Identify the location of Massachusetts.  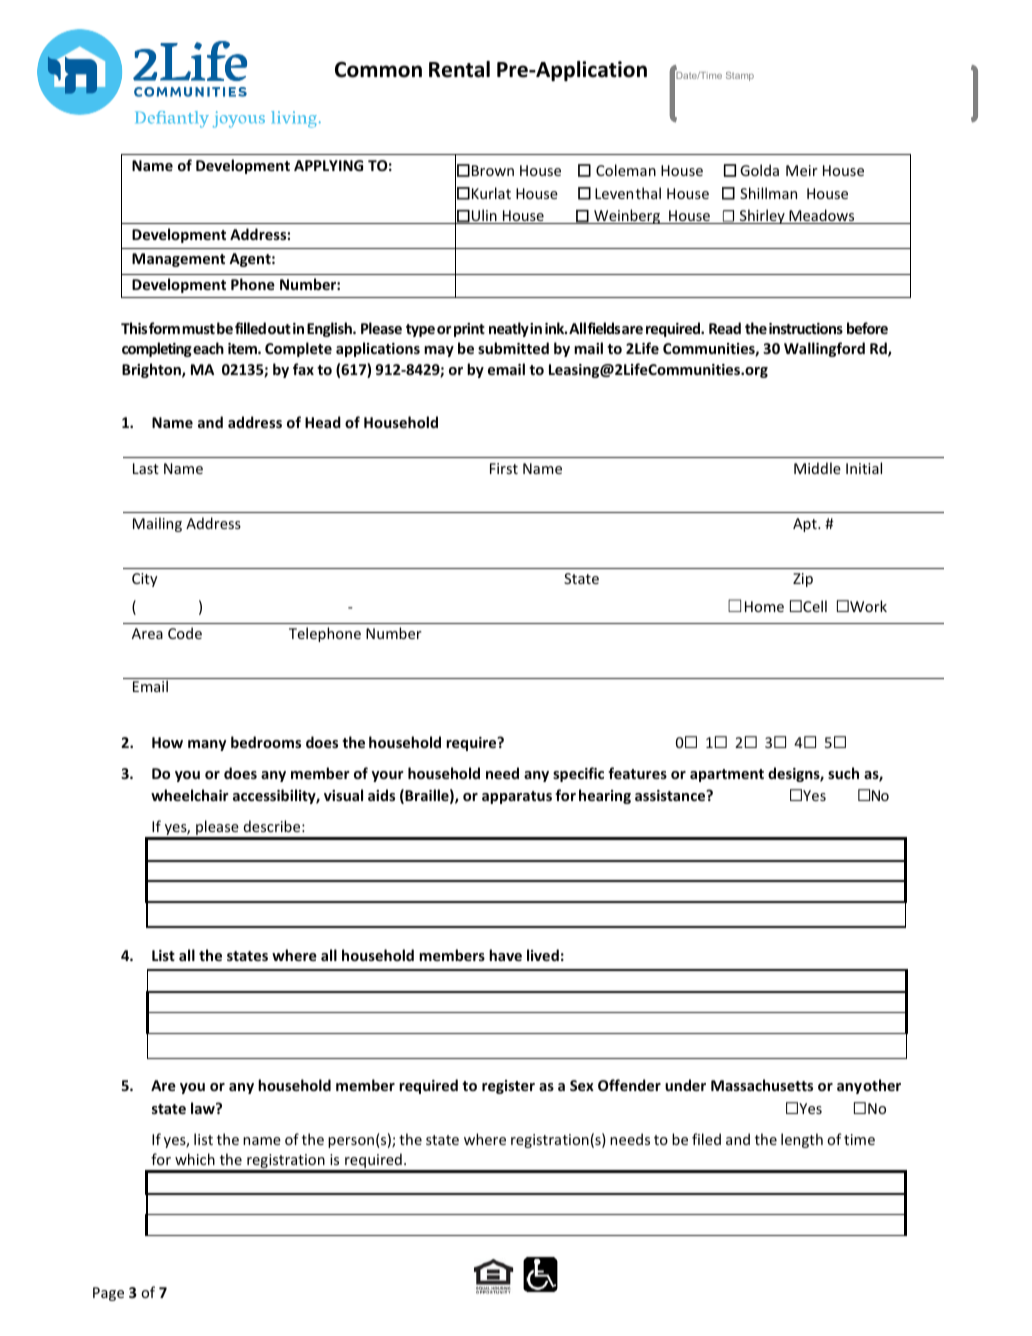
(762, 1085).
